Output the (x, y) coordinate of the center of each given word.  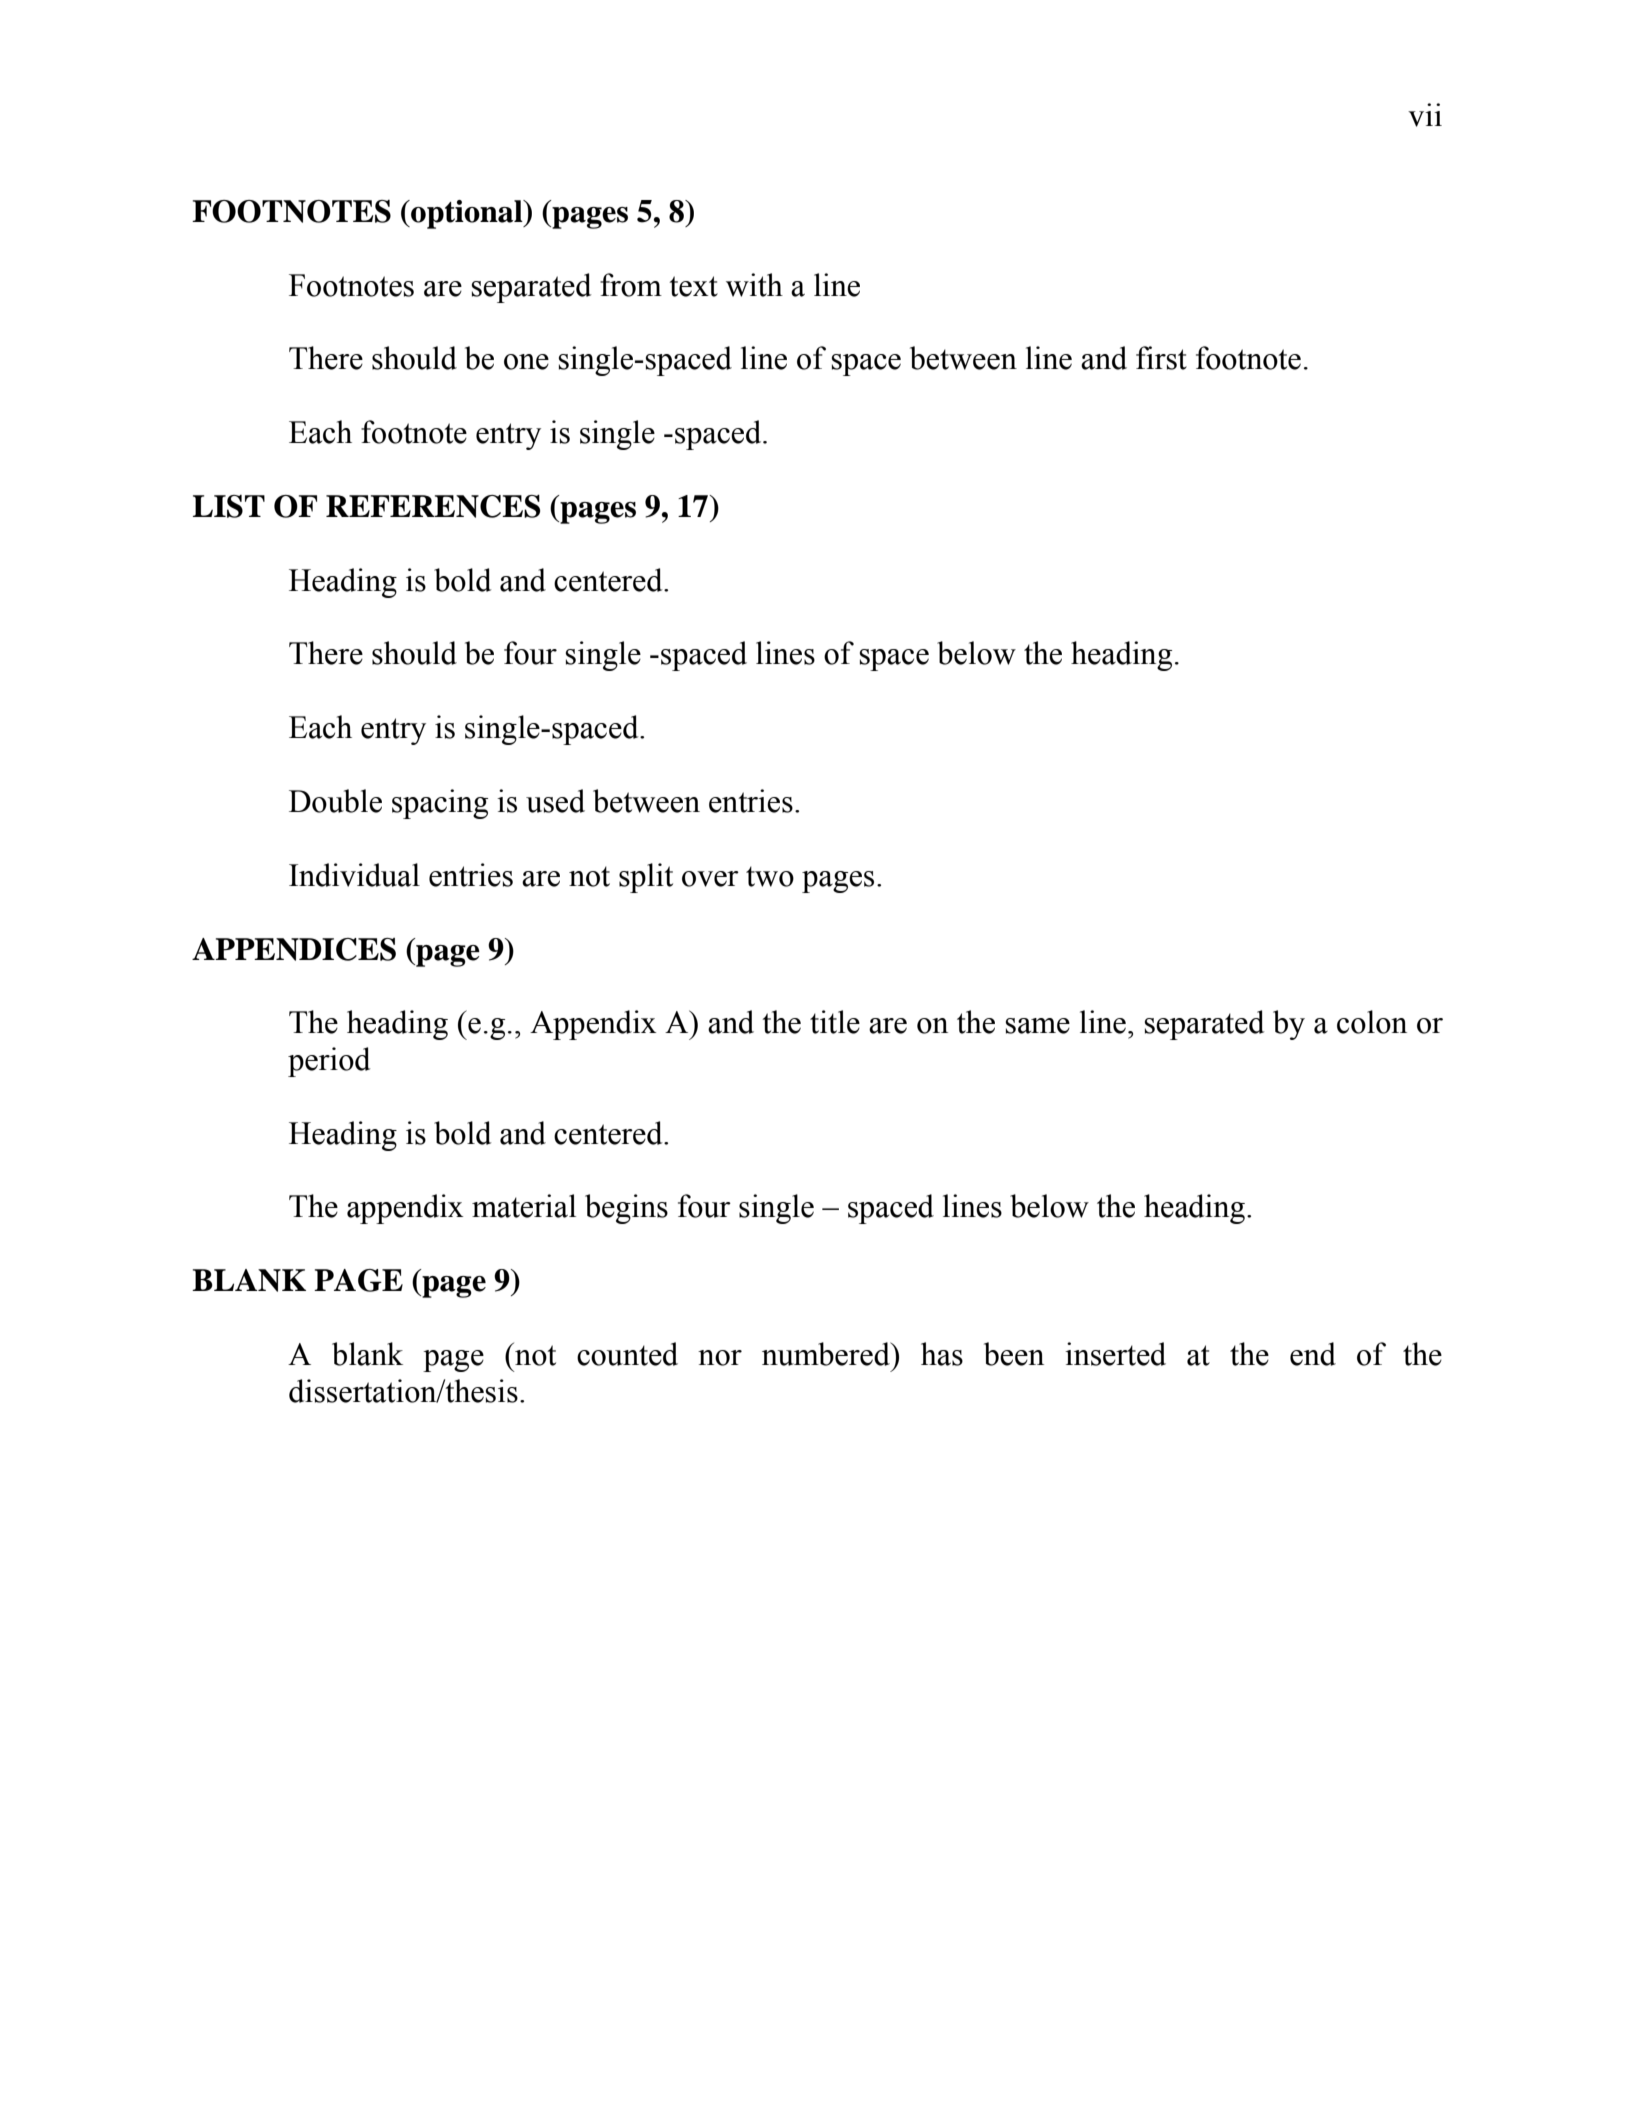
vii (1425, 115)
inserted (1115, 1354)
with (754, 285)
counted (627, 1354)
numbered (827, 1354)
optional (467, 214)
